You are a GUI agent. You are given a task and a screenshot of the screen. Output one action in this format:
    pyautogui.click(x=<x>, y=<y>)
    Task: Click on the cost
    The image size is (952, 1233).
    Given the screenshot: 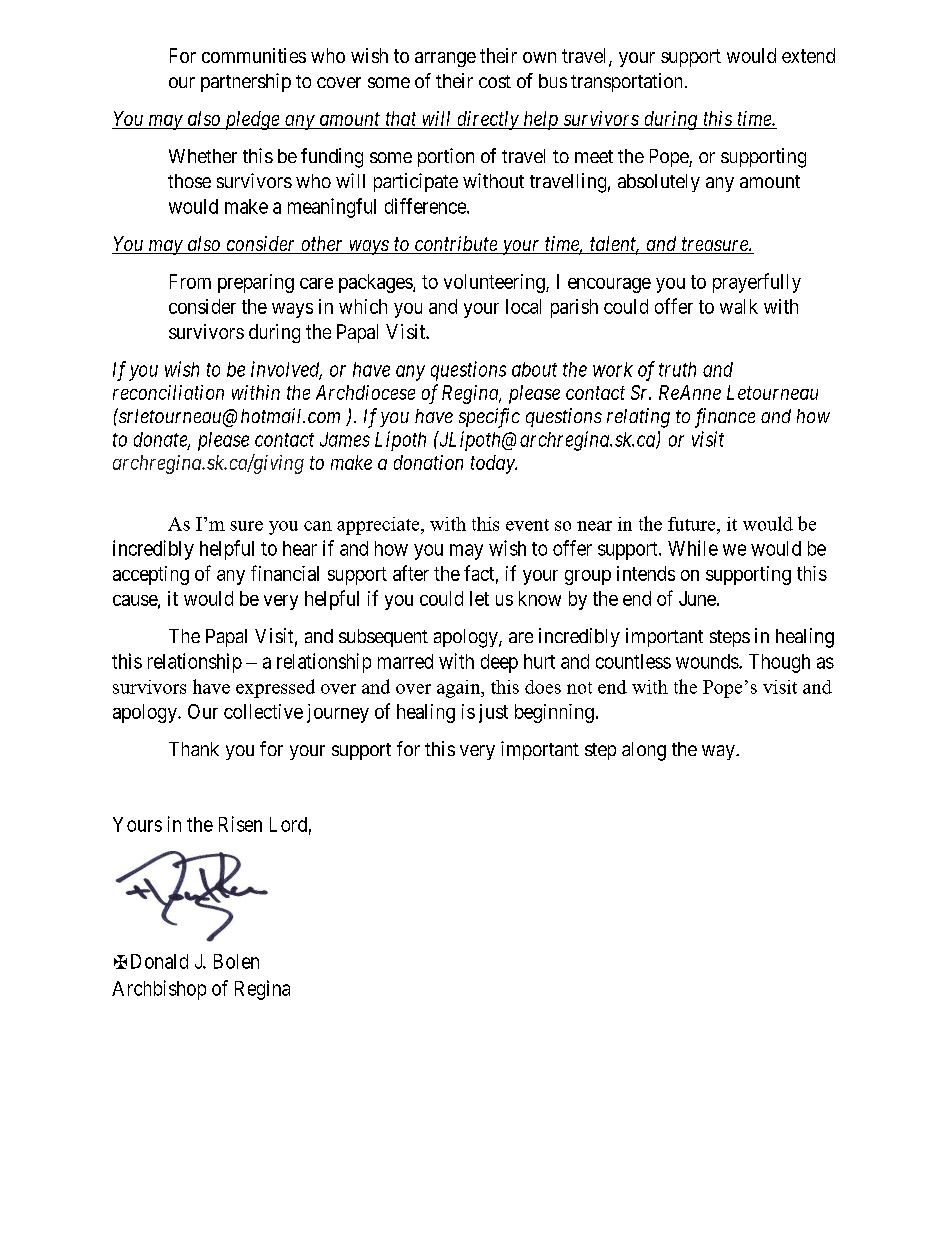 What is the action you would take?
    pyautogui.click(x=495, y=81)
